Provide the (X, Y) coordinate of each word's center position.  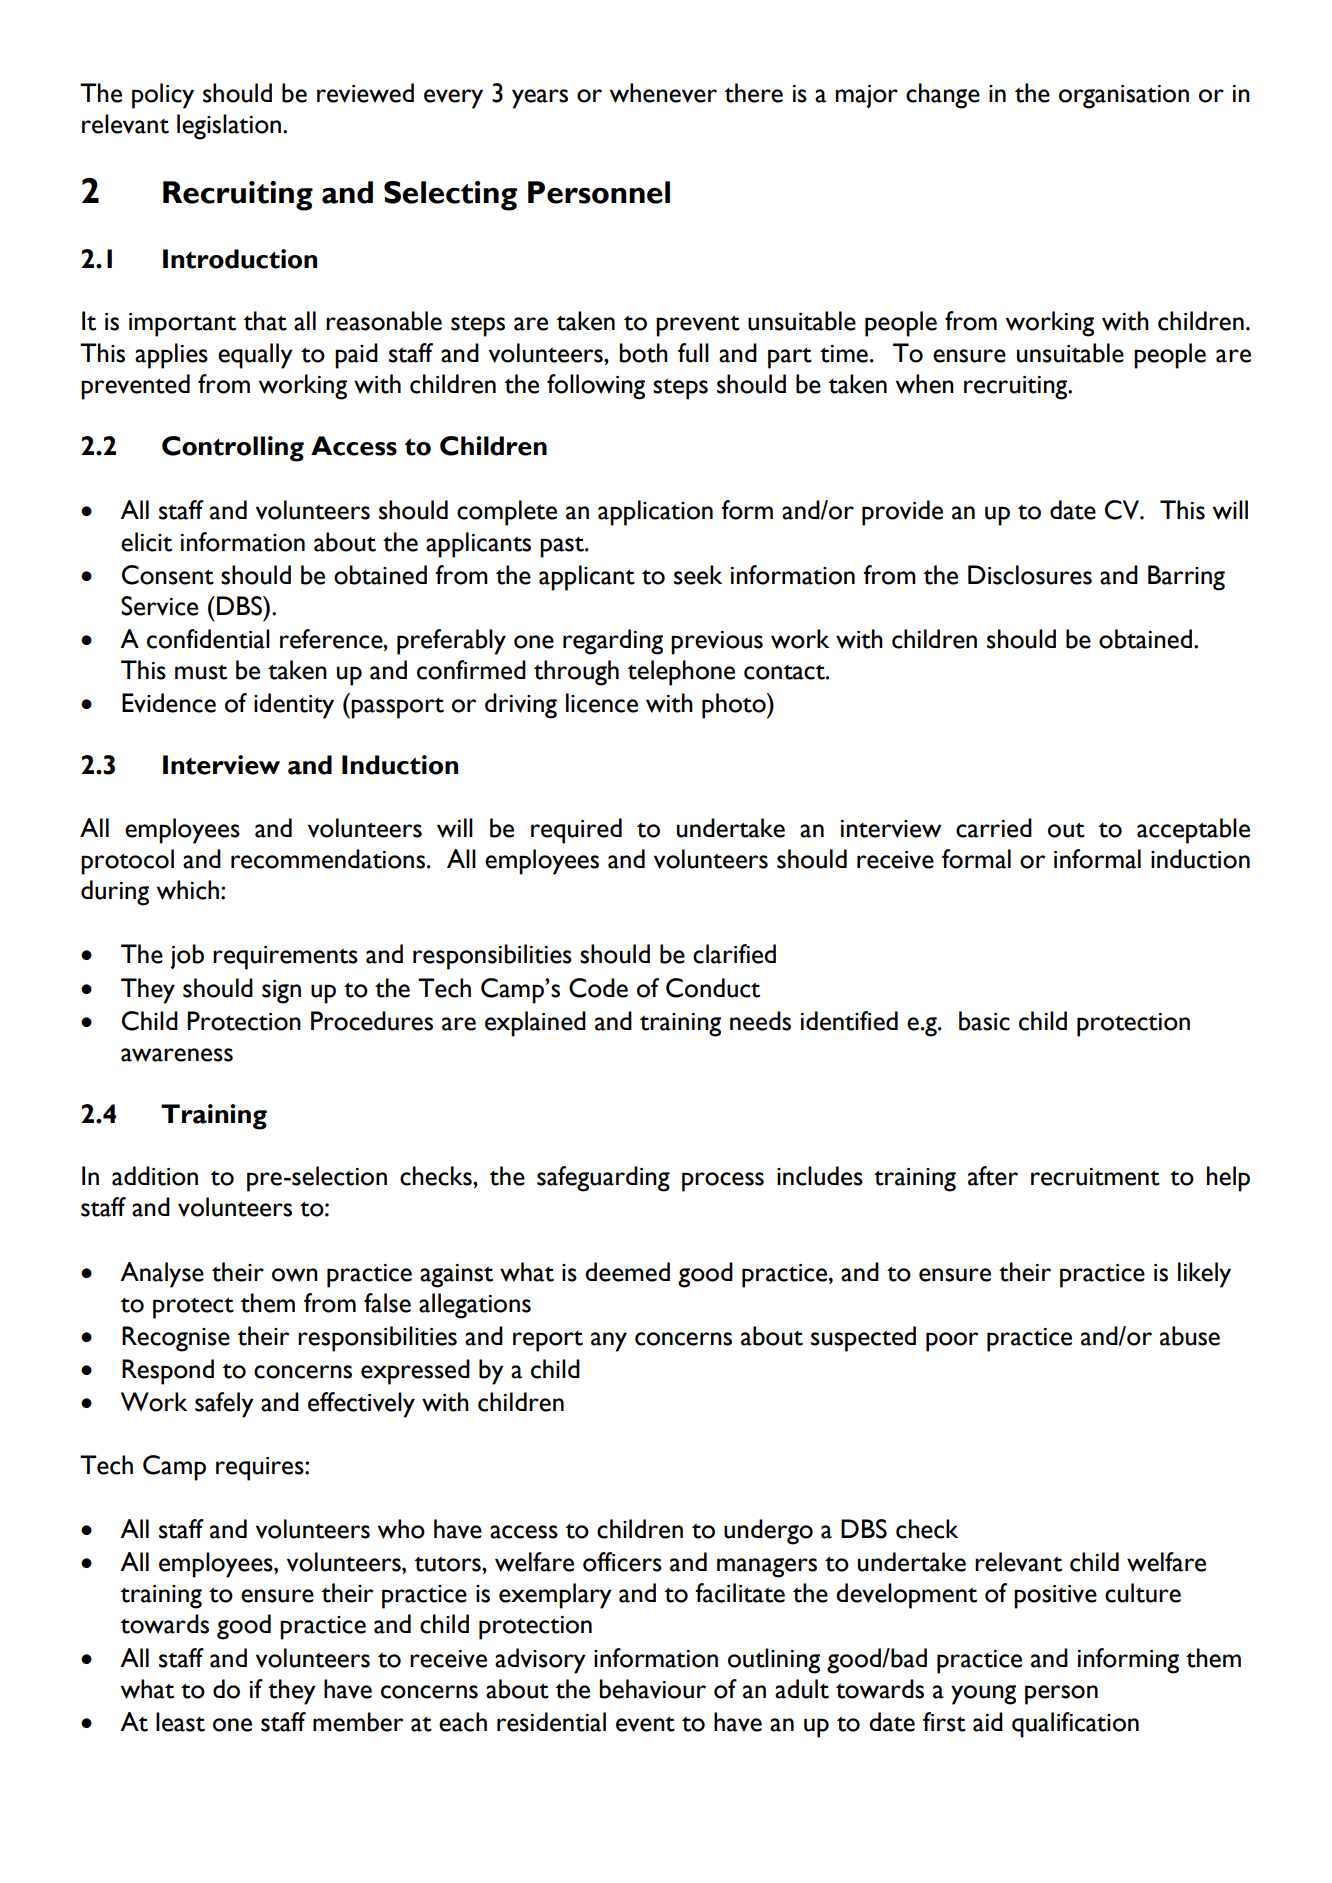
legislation (229, 127)
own (295, 1275)
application (655, 513)
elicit (146, 542)
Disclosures (1030, 575)
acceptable (1193, 831)
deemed (627, 1272)
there (753, 93)
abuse (1190, 1336)
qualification (1075, 1725)
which (188, 890)
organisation (1124, 97)
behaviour (653, 1689)
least (180, 1722)
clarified (734, 954)
